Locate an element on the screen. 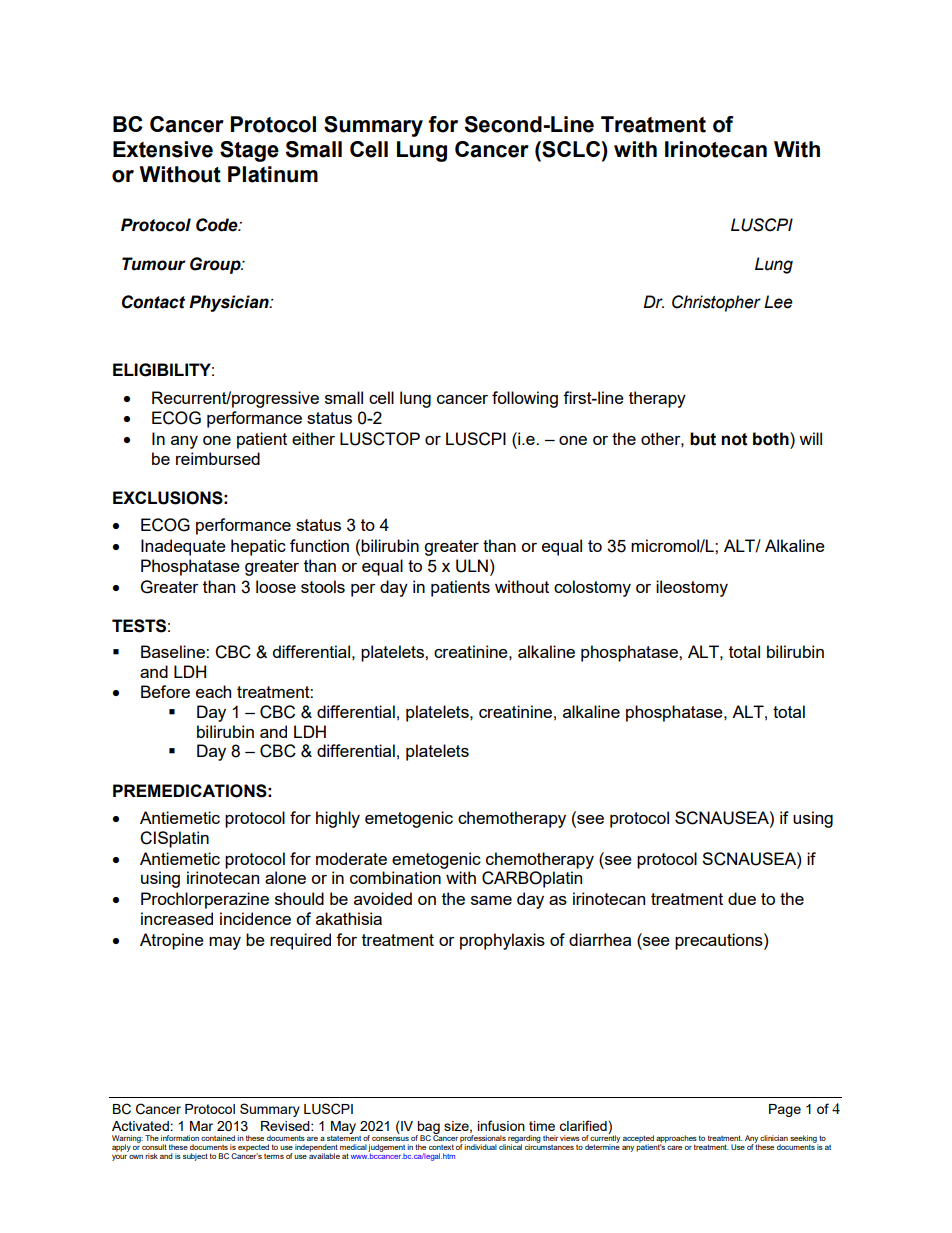  Christopher is located at coordinates (716, 303).
